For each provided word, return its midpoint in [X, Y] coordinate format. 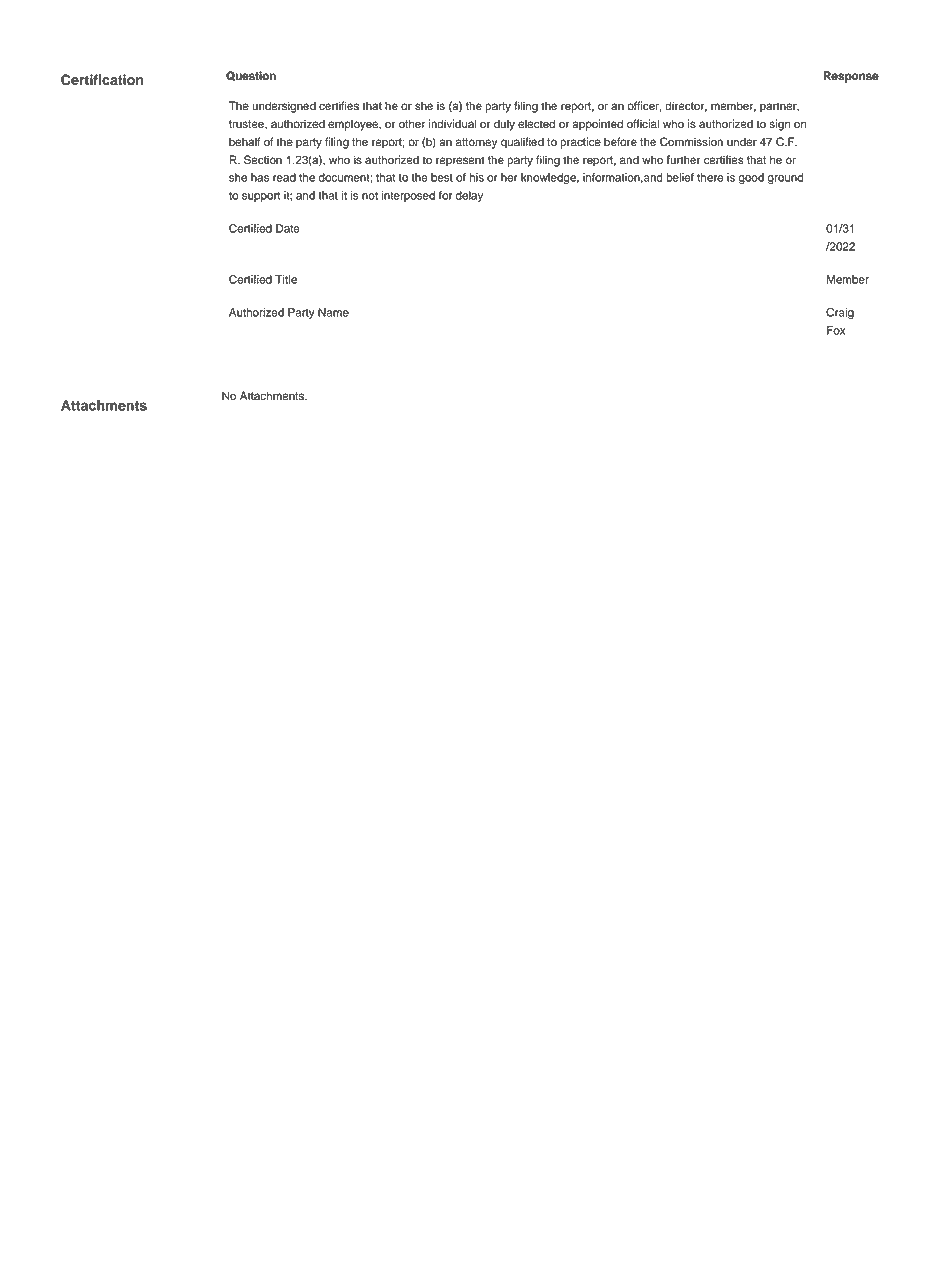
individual [452, 124]
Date [288, 228]
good [751, 178]
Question [251, 76]
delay [469, 196]
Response [851, 77]
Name [333, 312]
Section [263, 160]
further [684, 160]
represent [460, 161]
